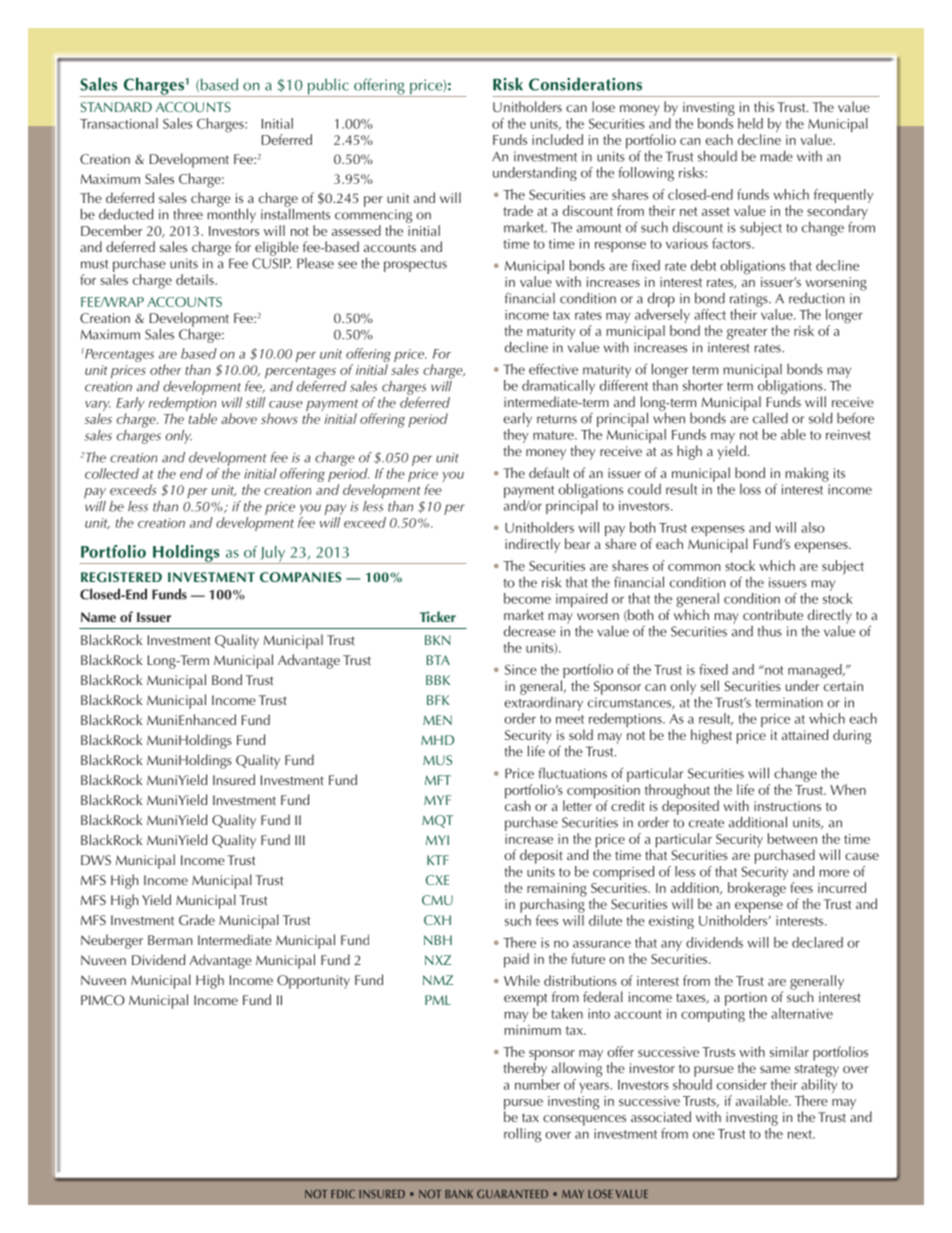 The image size is (952, 1233). Describe the element at coordinates (98, 617) in the image. I see `Name` at that location.
